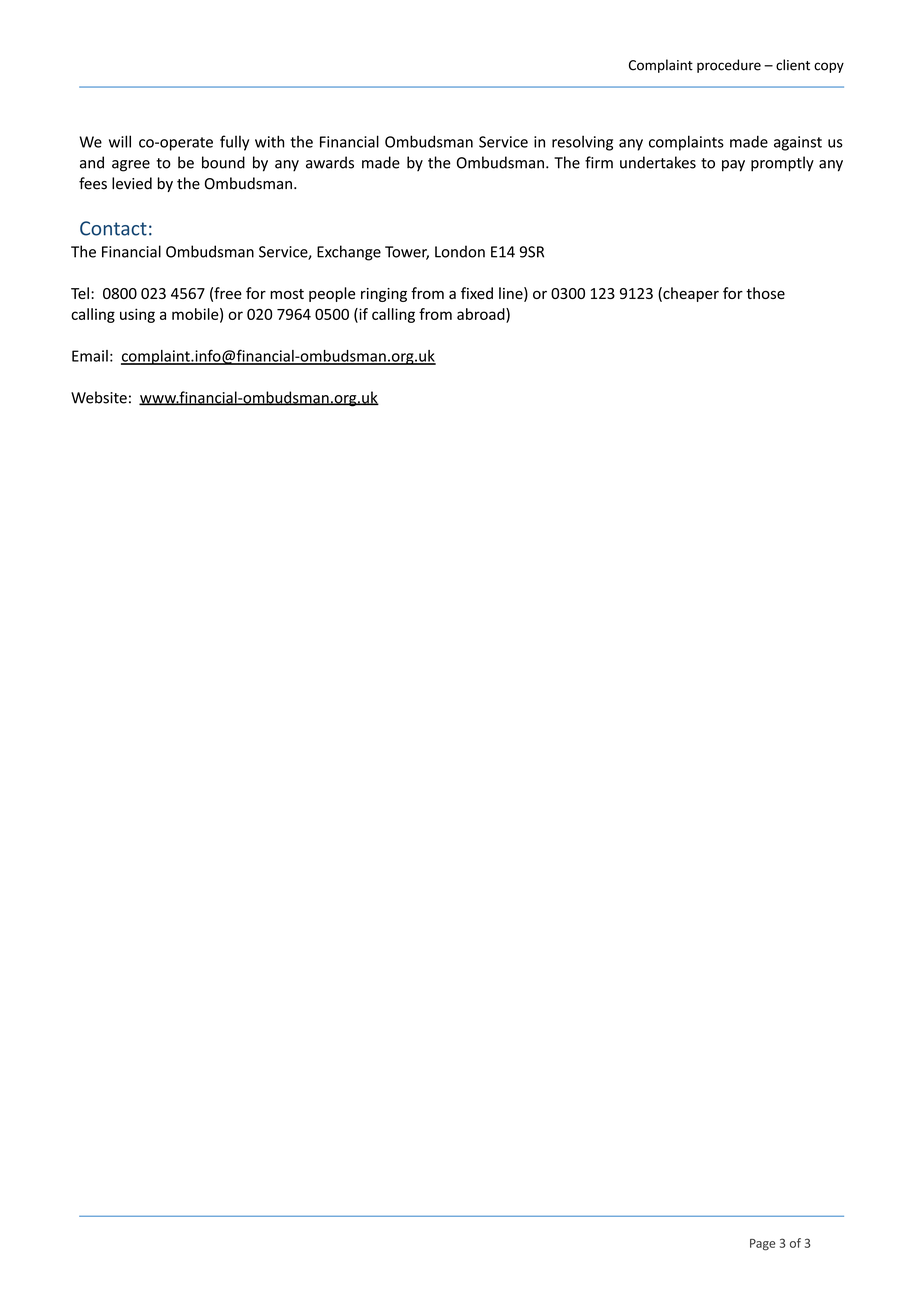  Describe the element at coordinates (765, 293) in the screenshot. I see `those` at that location.
